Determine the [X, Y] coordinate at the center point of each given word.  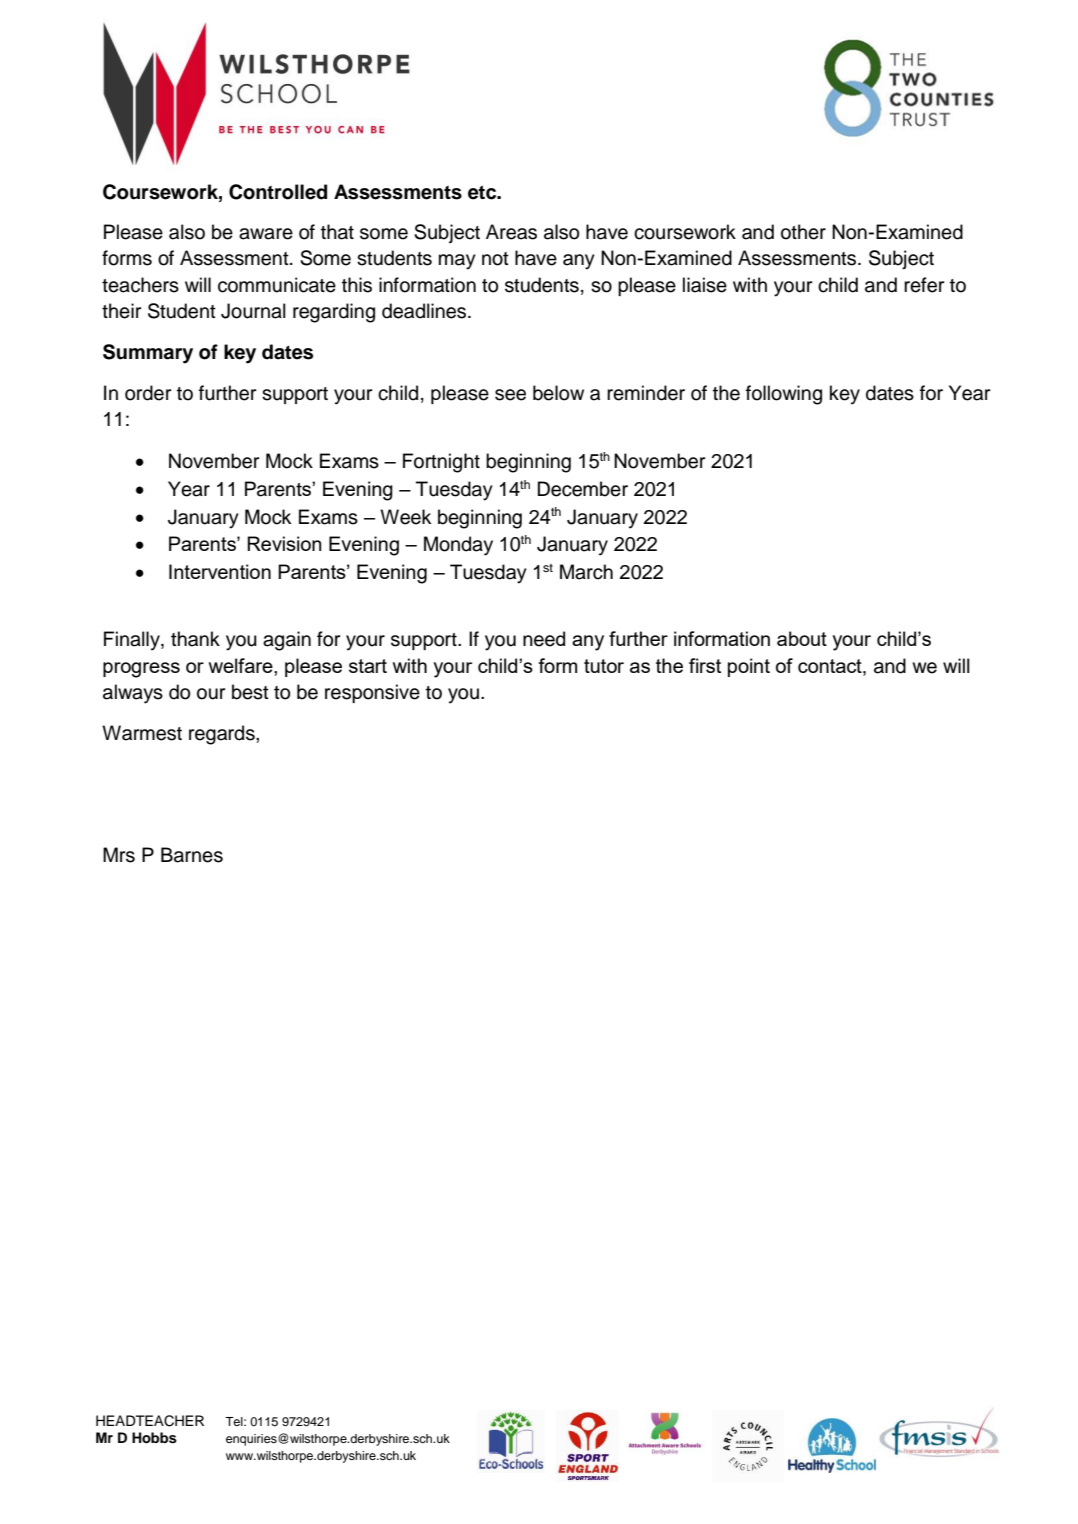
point [749, 667]
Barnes [192, 855]
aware [266, 234]
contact [831, 666]
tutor [604, 666]
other [803, 232]
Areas [511, 232]
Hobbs [154, 1438]
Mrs [119, 855]
